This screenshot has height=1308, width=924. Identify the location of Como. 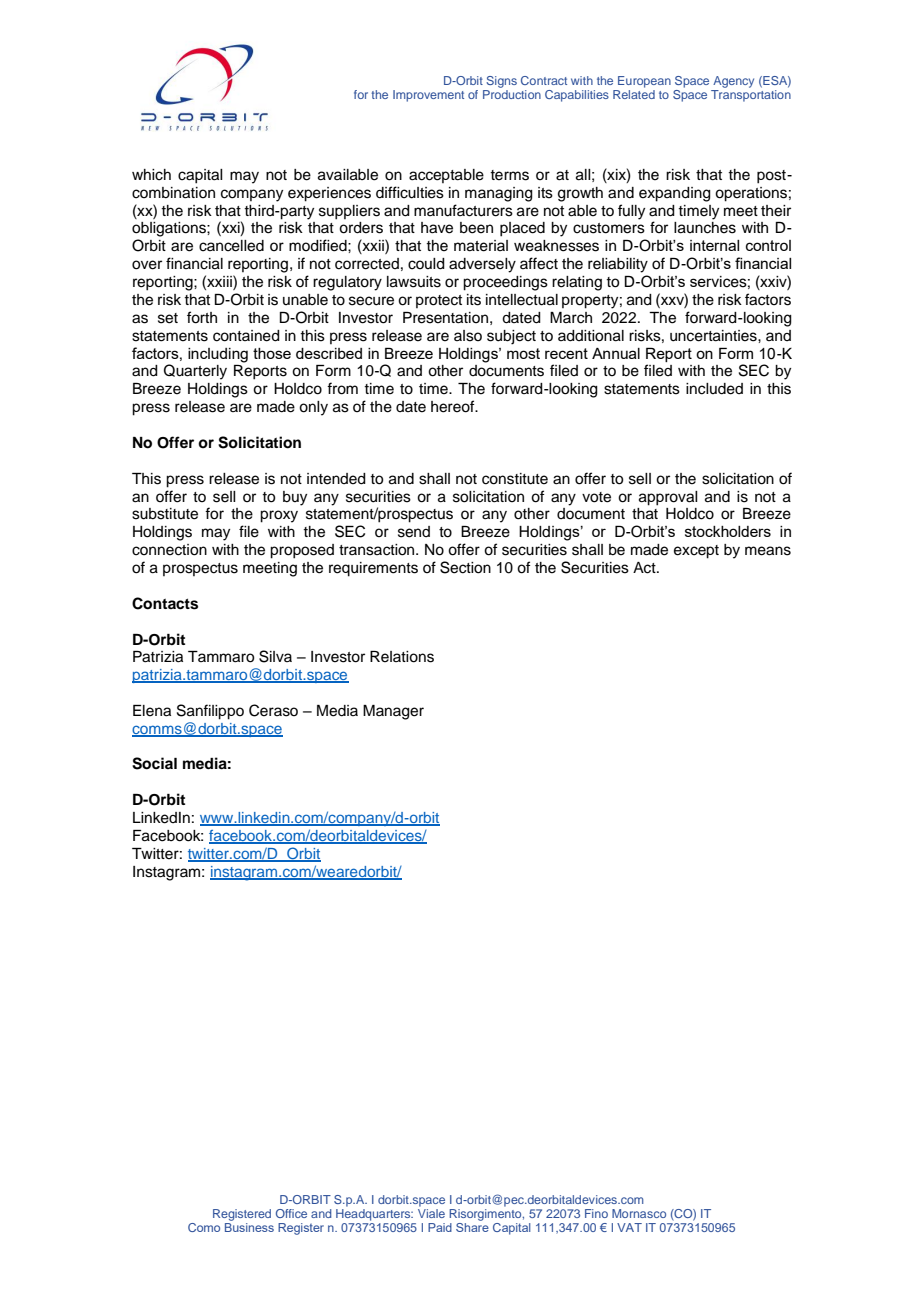
(204, 1227).
